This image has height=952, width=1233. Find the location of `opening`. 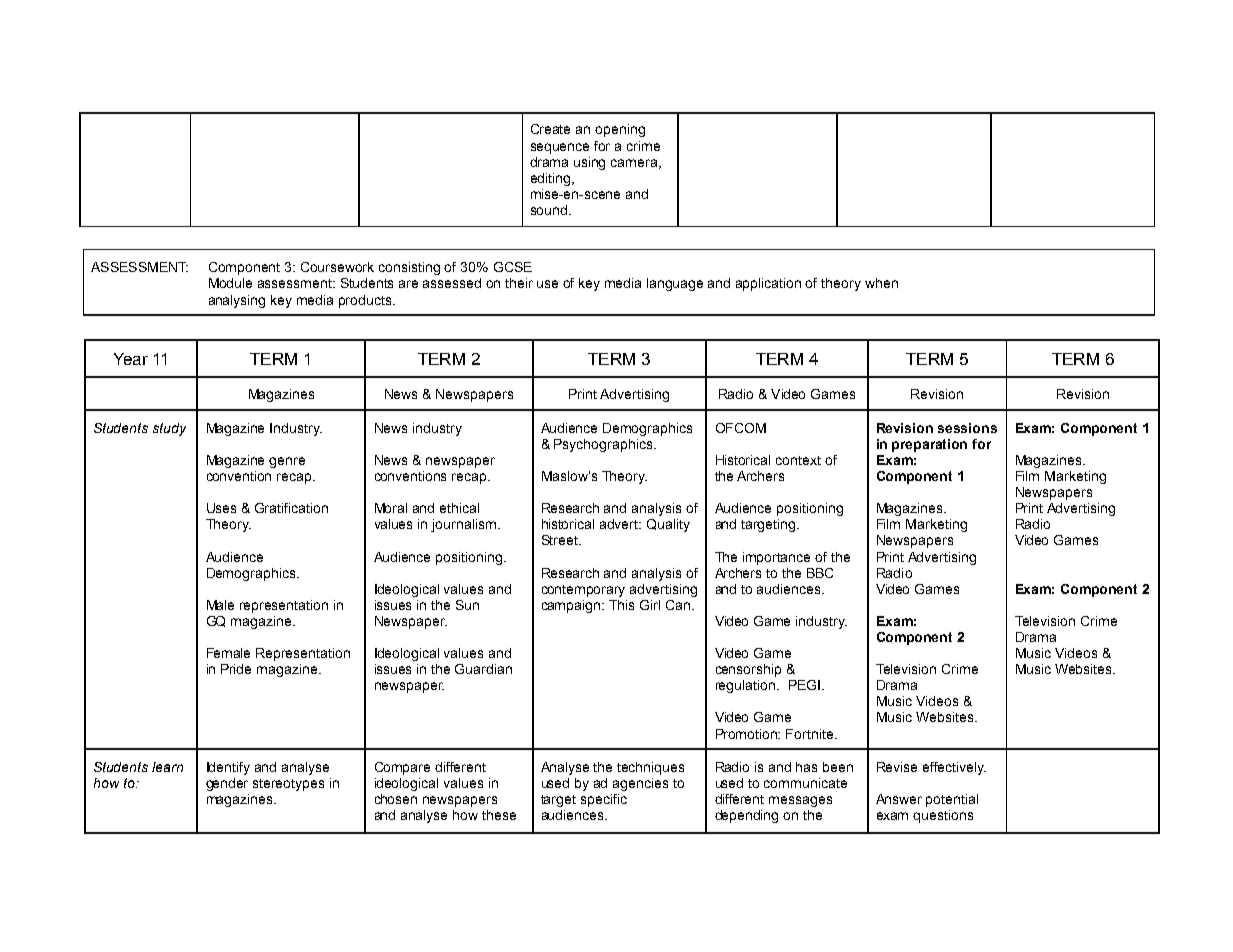

opening is located at coordinates (620, 130).
